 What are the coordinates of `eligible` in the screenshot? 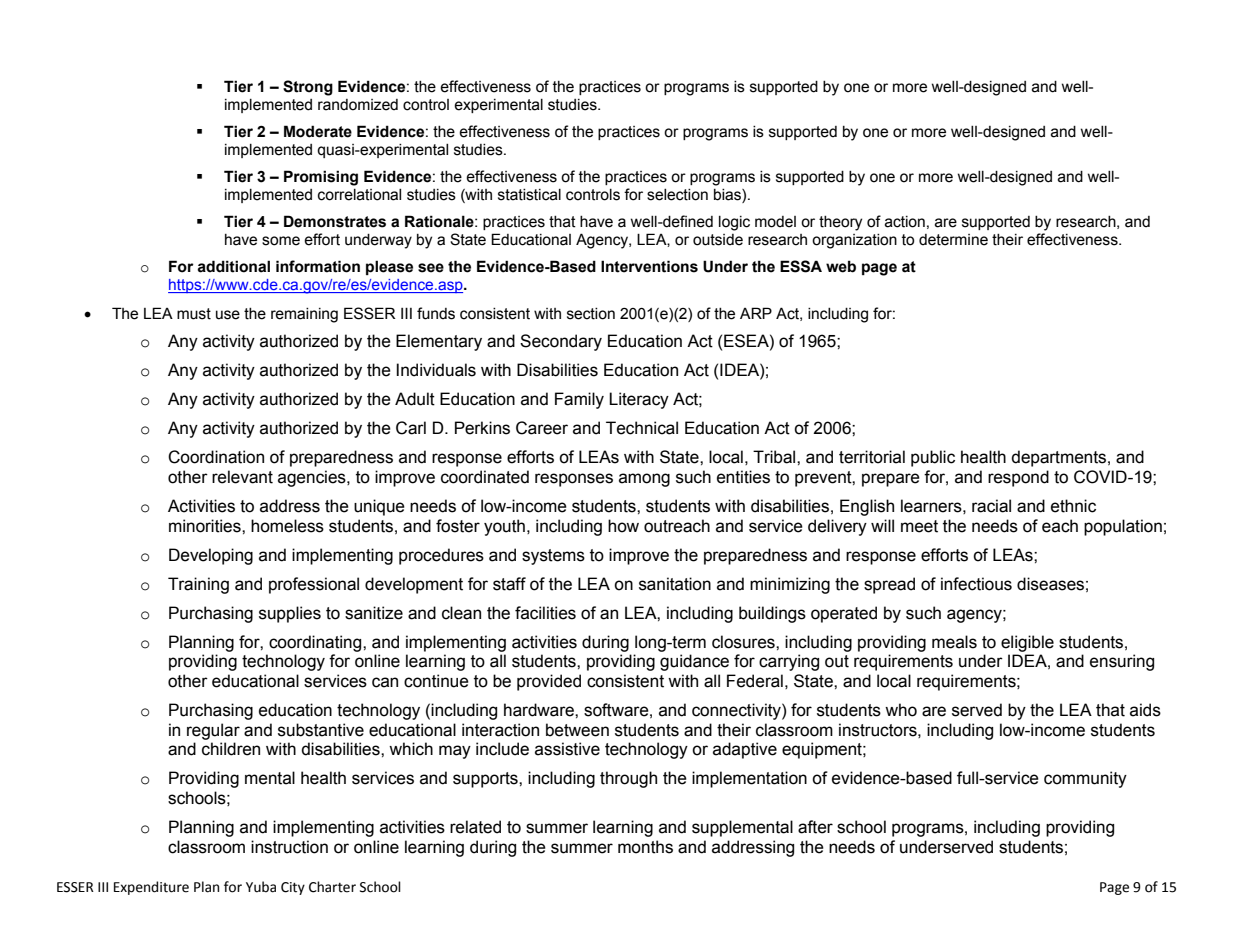 It's located at (1027, 643).
